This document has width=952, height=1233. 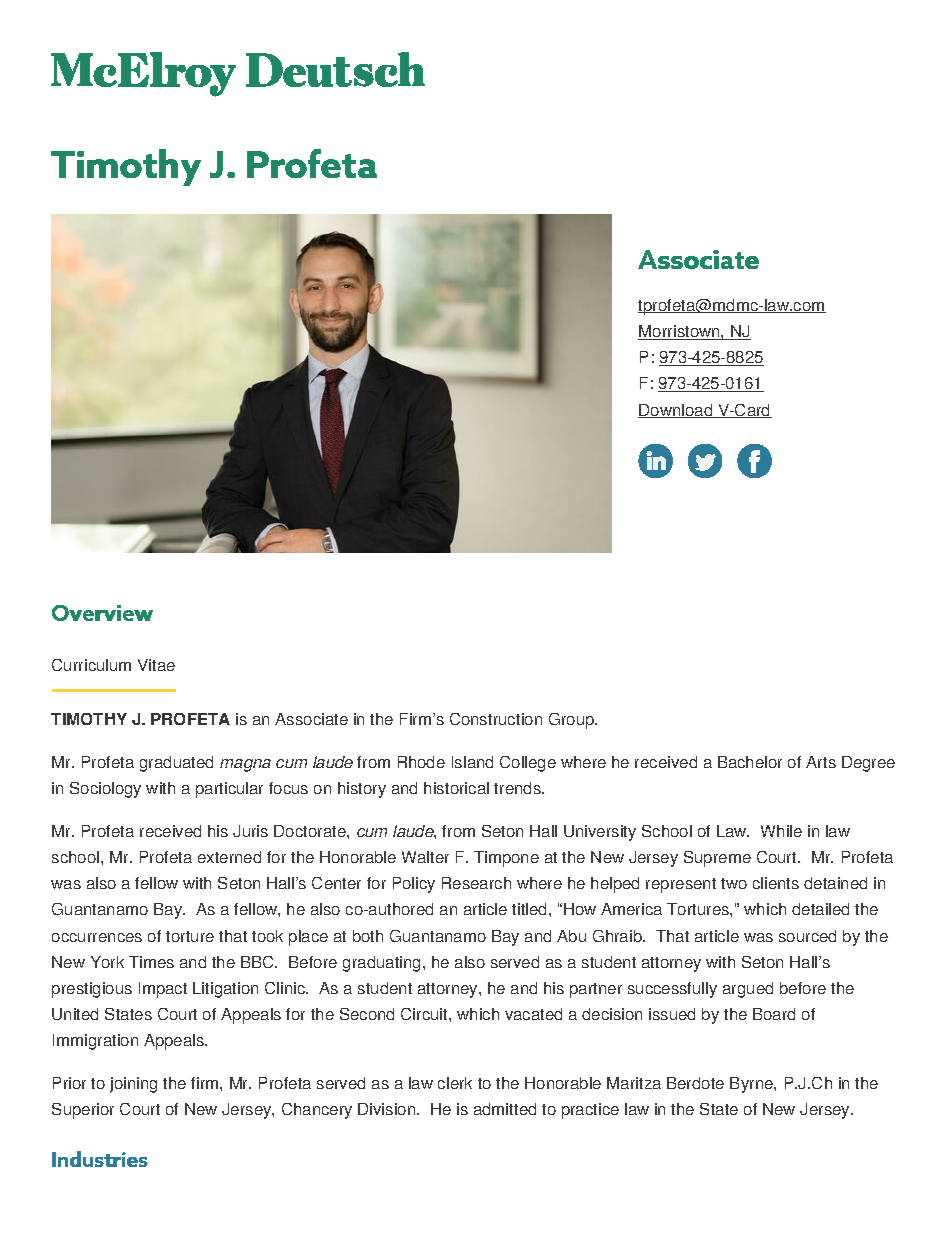 I want to click on historical, so click(x=456, y=788).
